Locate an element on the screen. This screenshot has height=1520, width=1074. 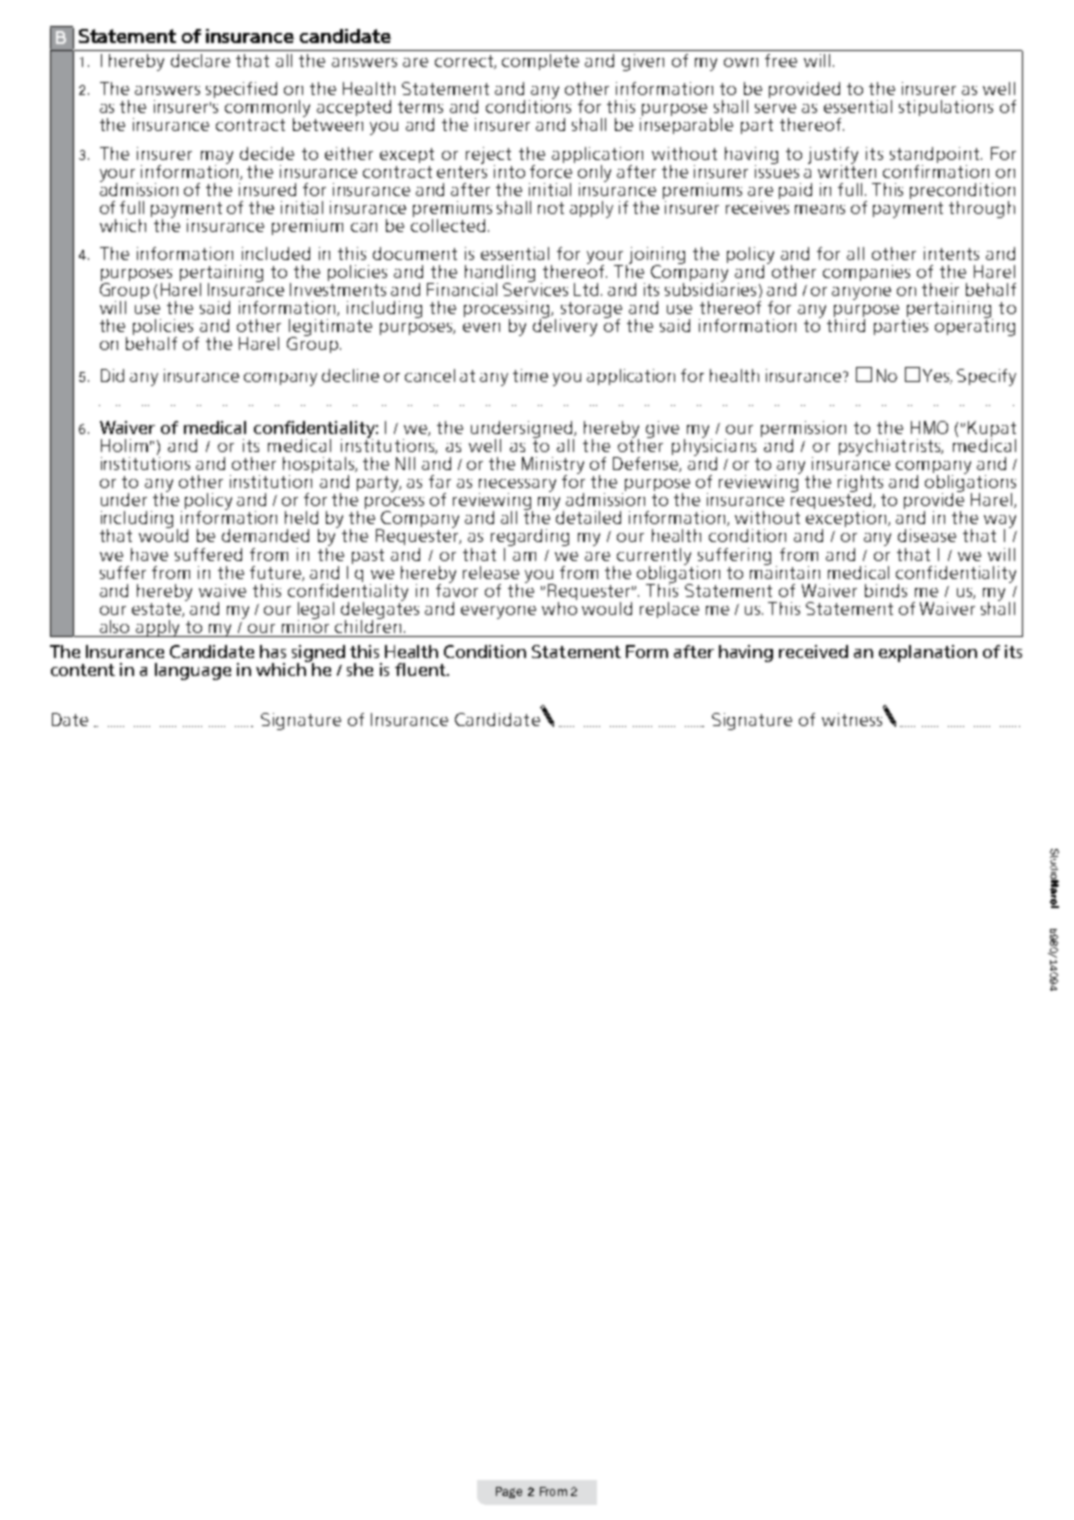
language is located at coordinates (193, 671).
